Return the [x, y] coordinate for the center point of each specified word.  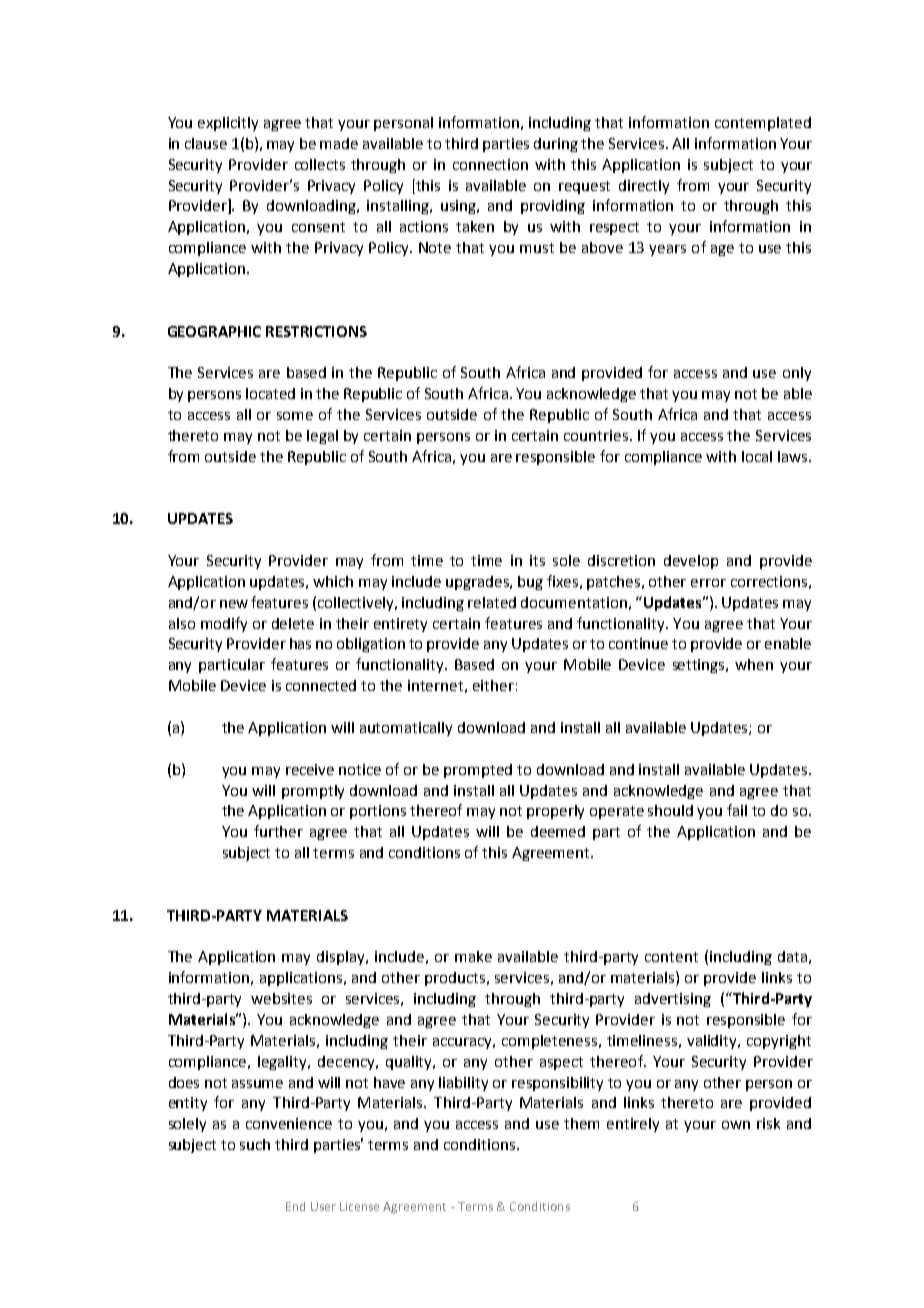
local [757, 456]
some [295, 416]
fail [737, 810]
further [278, 831]
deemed [558, 831]
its [537, 560]
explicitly [228, 124]
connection [490, 164]
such [255, 1144]
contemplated [763, 124]
